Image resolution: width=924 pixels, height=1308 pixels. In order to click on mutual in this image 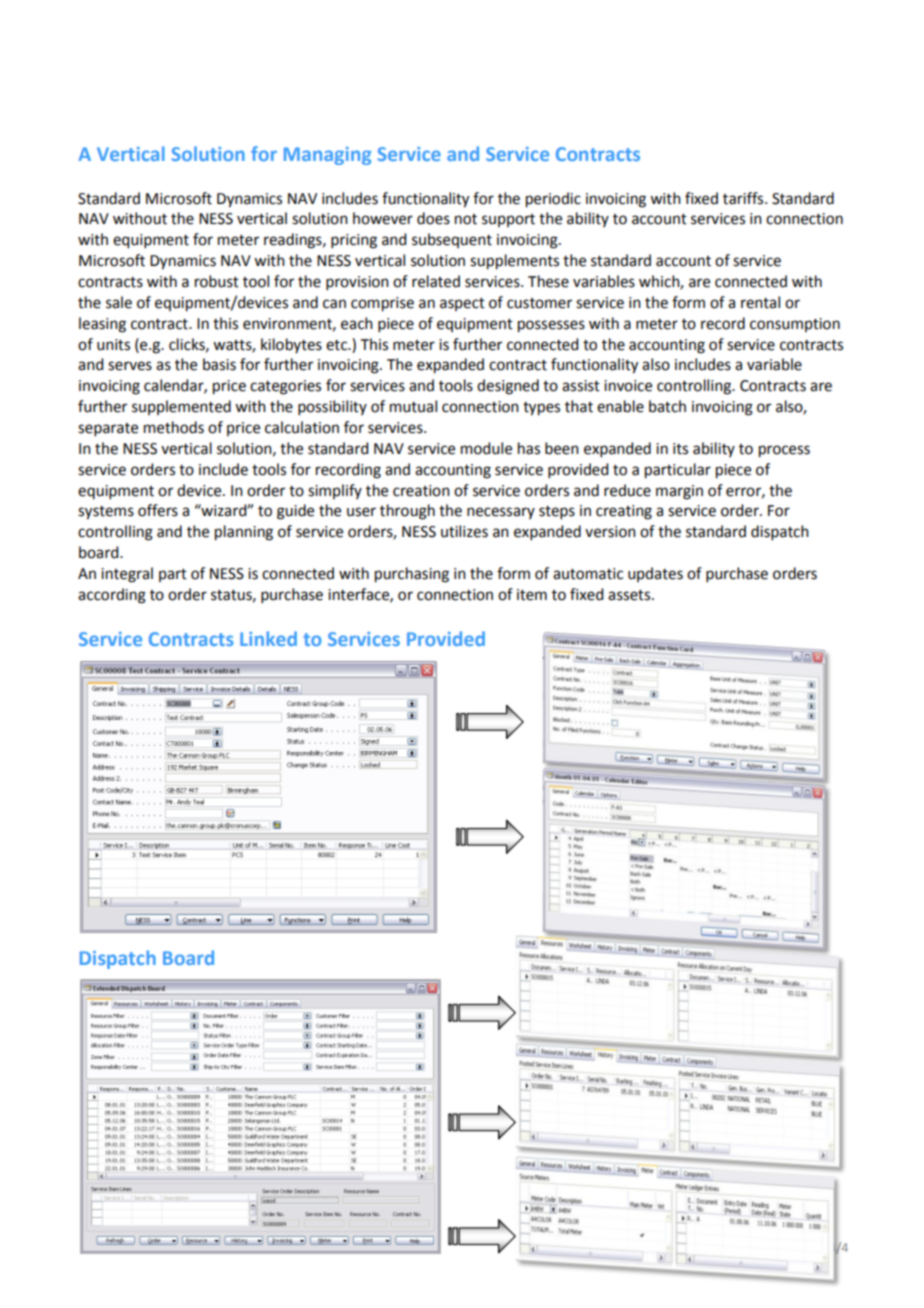, I will do `click(413, 406)`.
